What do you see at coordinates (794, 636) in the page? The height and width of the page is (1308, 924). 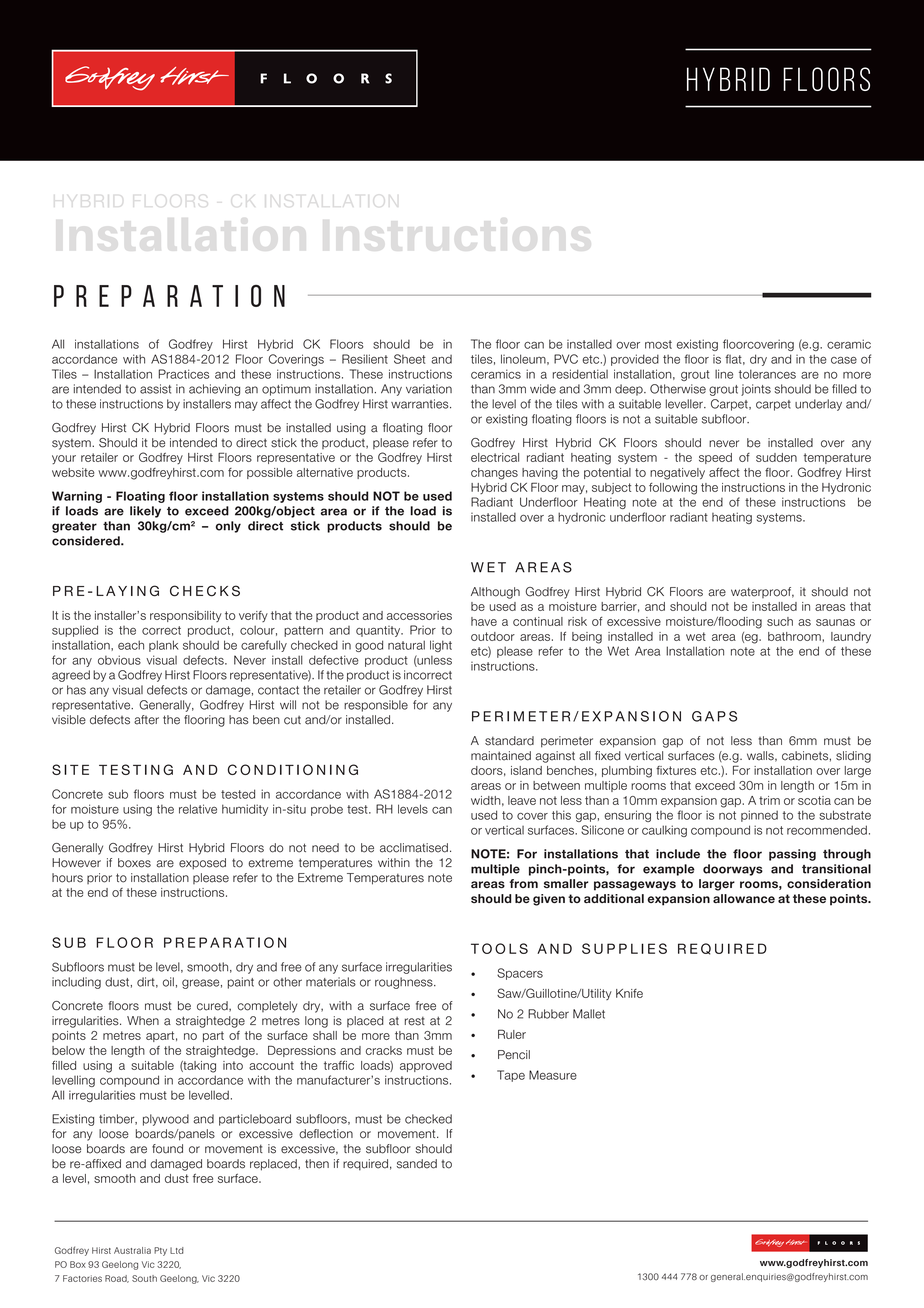 I see `bathroom` at bounding box center [794, 636].
